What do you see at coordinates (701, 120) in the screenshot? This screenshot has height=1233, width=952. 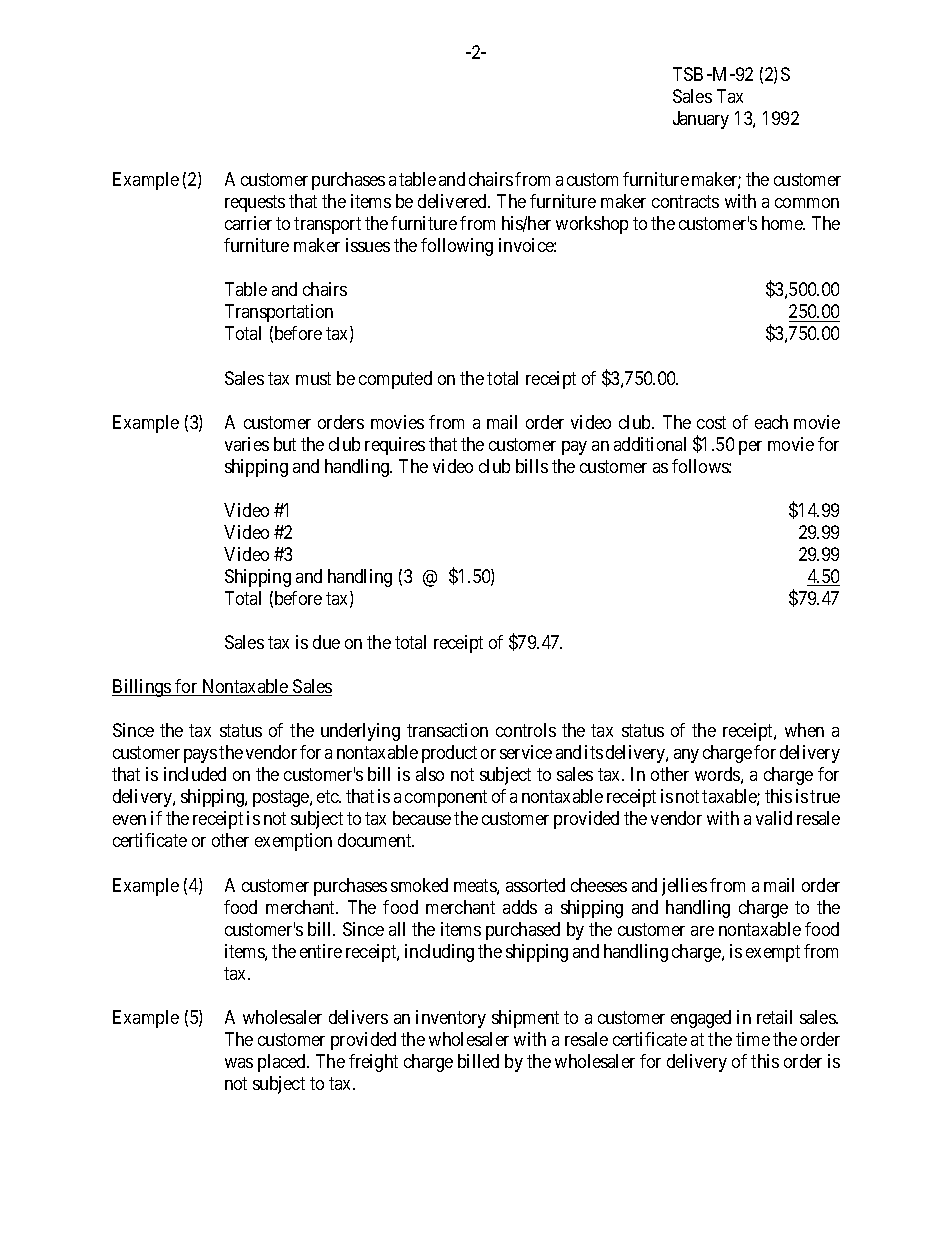 I see `January` at bounding box center [701, 120].
